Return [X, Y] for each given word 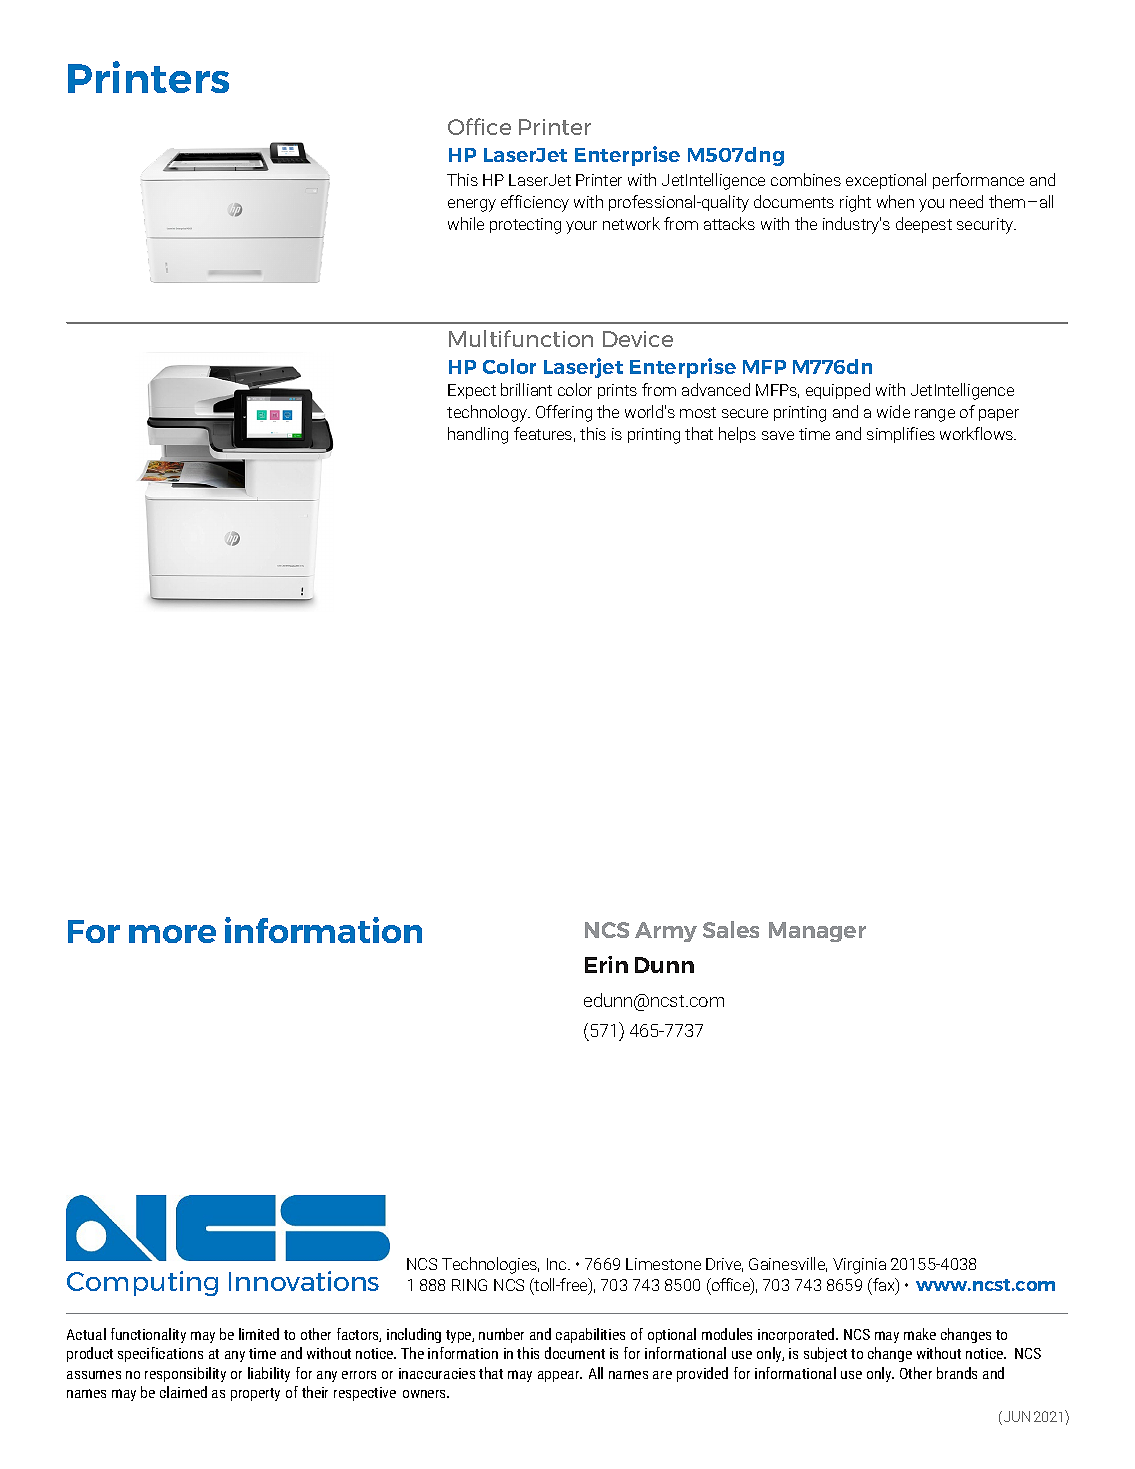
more [172, 934]
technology [488, 413]
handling [478, 435]
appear [560, 1376]
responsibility [185, 1374]
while [466, 223]
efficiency [535, 203]
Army [666, 932]
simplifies [901, 435]
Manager [817, 932]
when [895, 201]
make [920, 1334]
